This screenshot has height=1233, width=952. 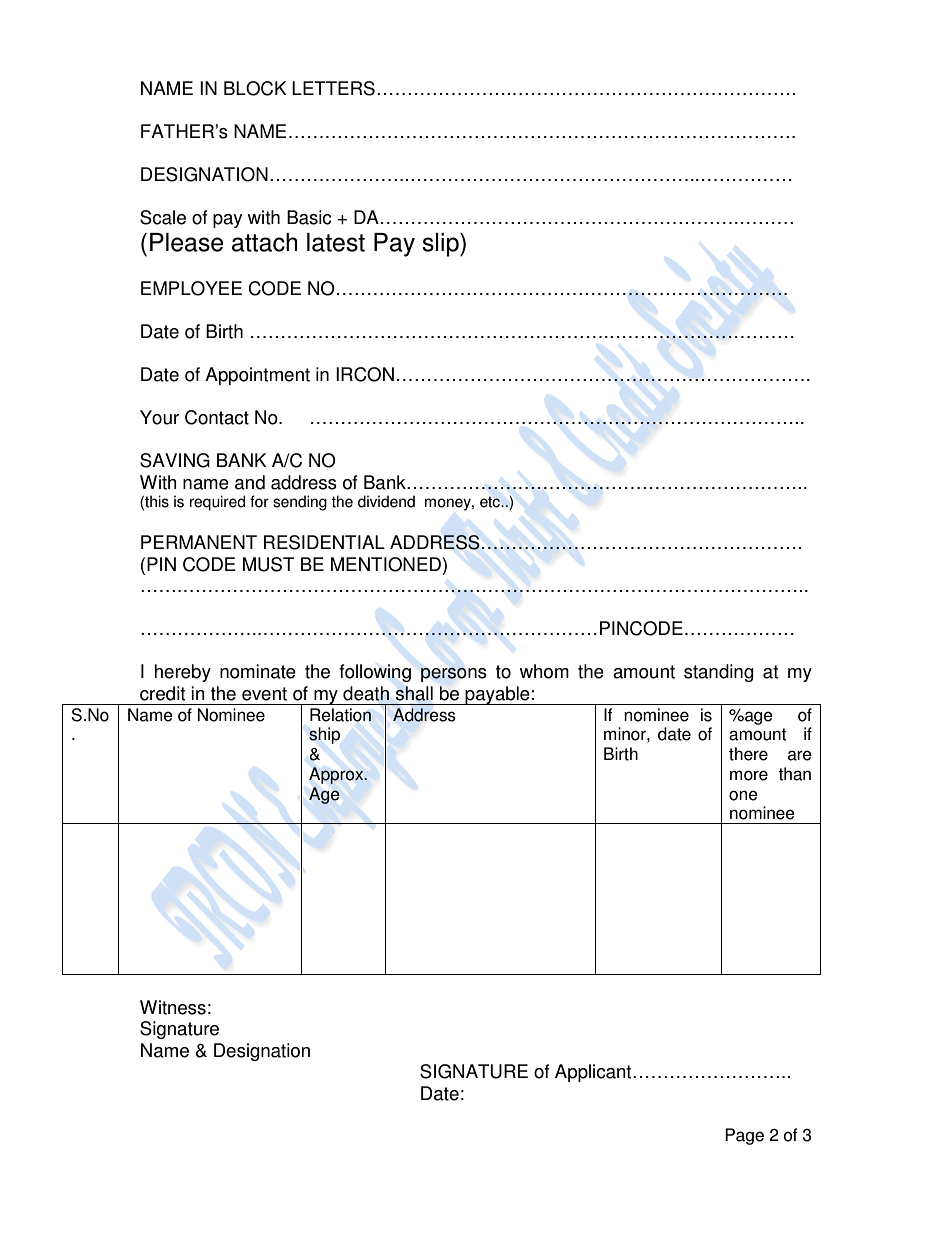 What do you see at coordinates (454, 675) in the screenshot?
I see `persons` at bounding box center [454, 675].
